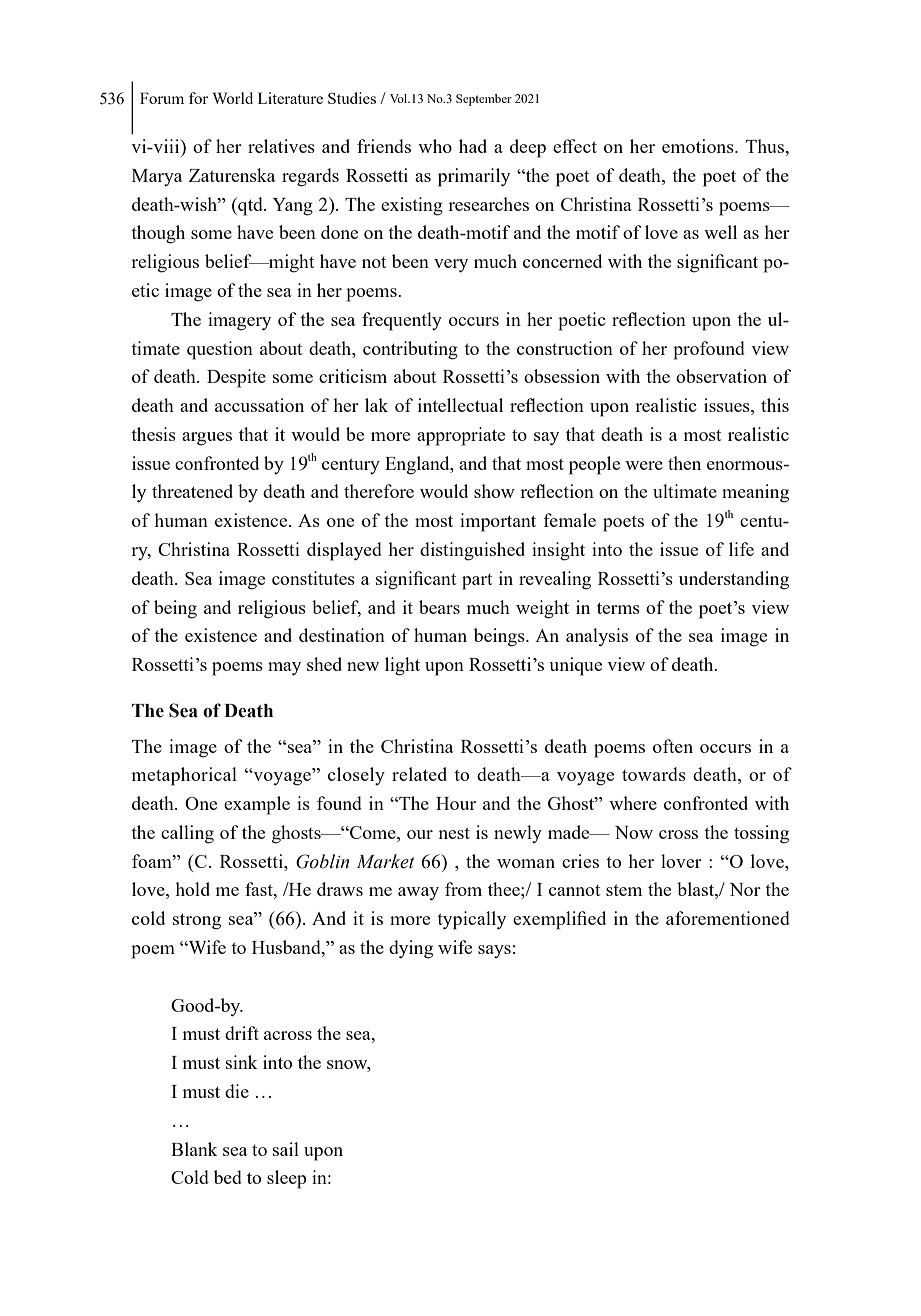  Describe the element at coordinates (286, 1149) in the screenshot. I see `sail` at that location.
